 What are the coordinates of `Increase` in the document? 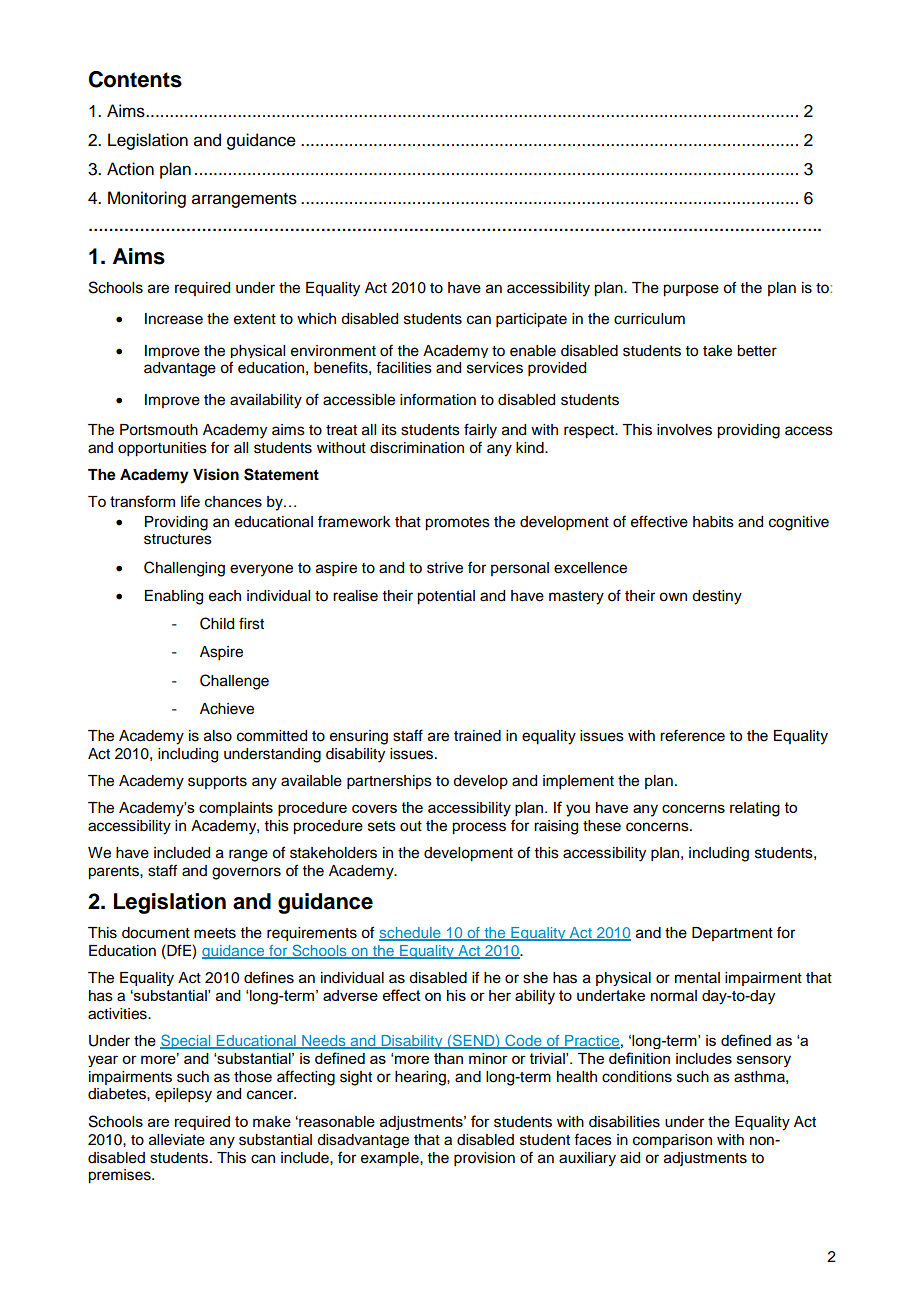 It's located at (174, 319).
